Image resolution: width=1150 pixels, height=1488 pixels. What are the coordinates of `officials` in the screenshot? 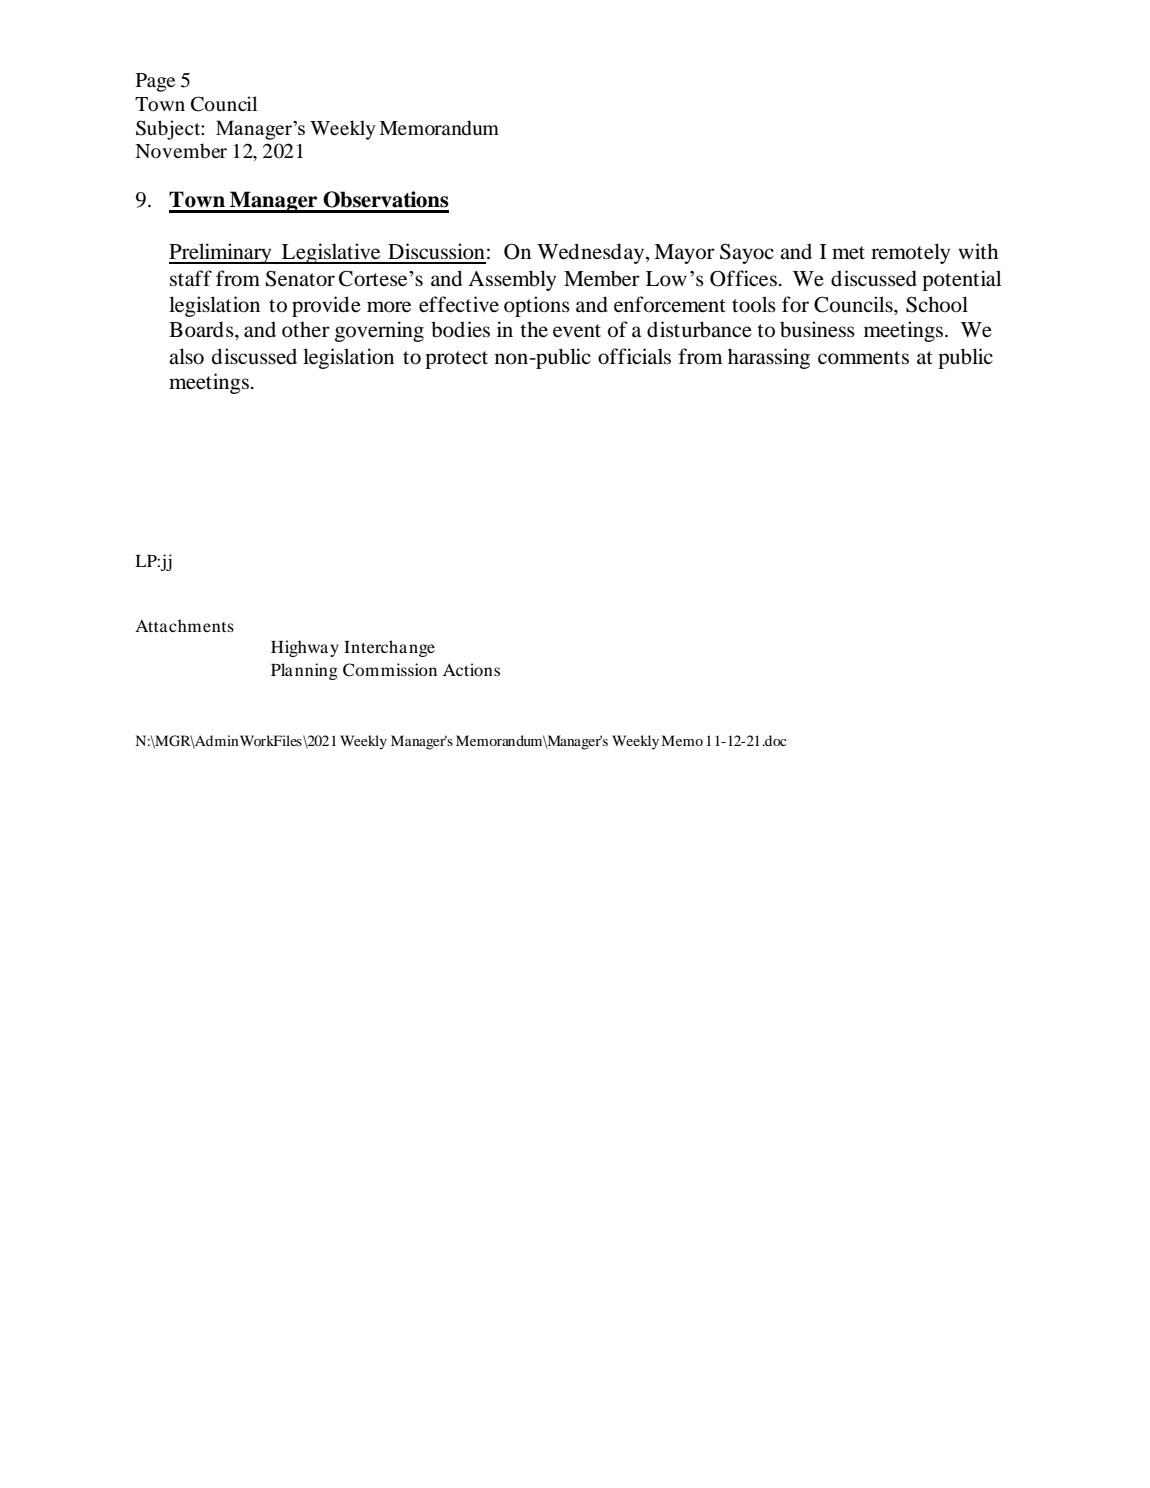 It's located at (634, 356).
